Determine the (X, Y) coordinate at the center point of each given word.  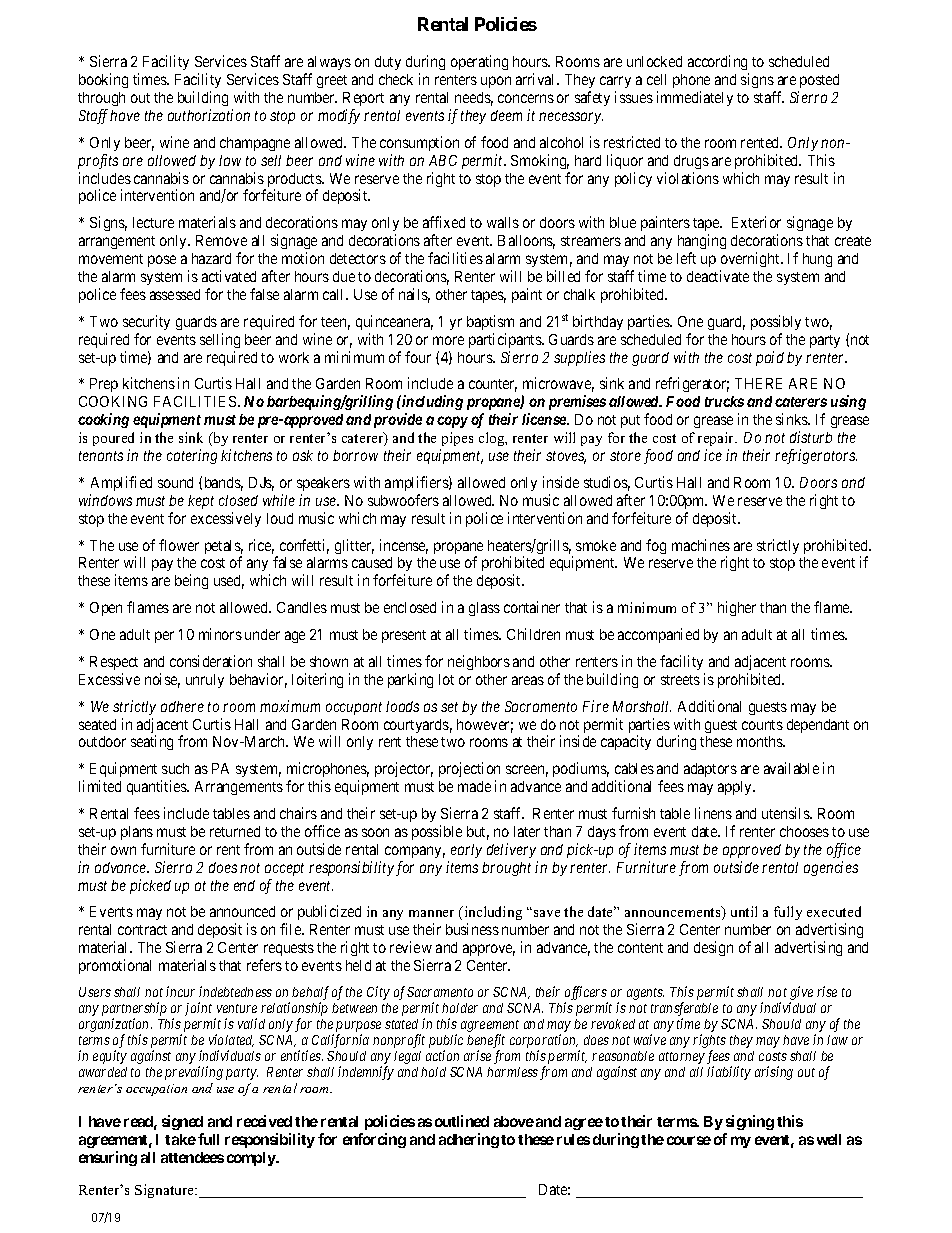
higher (737, 608)
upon (496, 82)
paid (770, 358)
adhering (469, 1140)
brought (506, 869)
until (744, 911)
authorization (209, 115)
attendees (192, 1157)
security (146, 322)
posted (819, 81)
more (448, 340)
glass (484, 609)
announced (242, 911)
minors (220, 634)
